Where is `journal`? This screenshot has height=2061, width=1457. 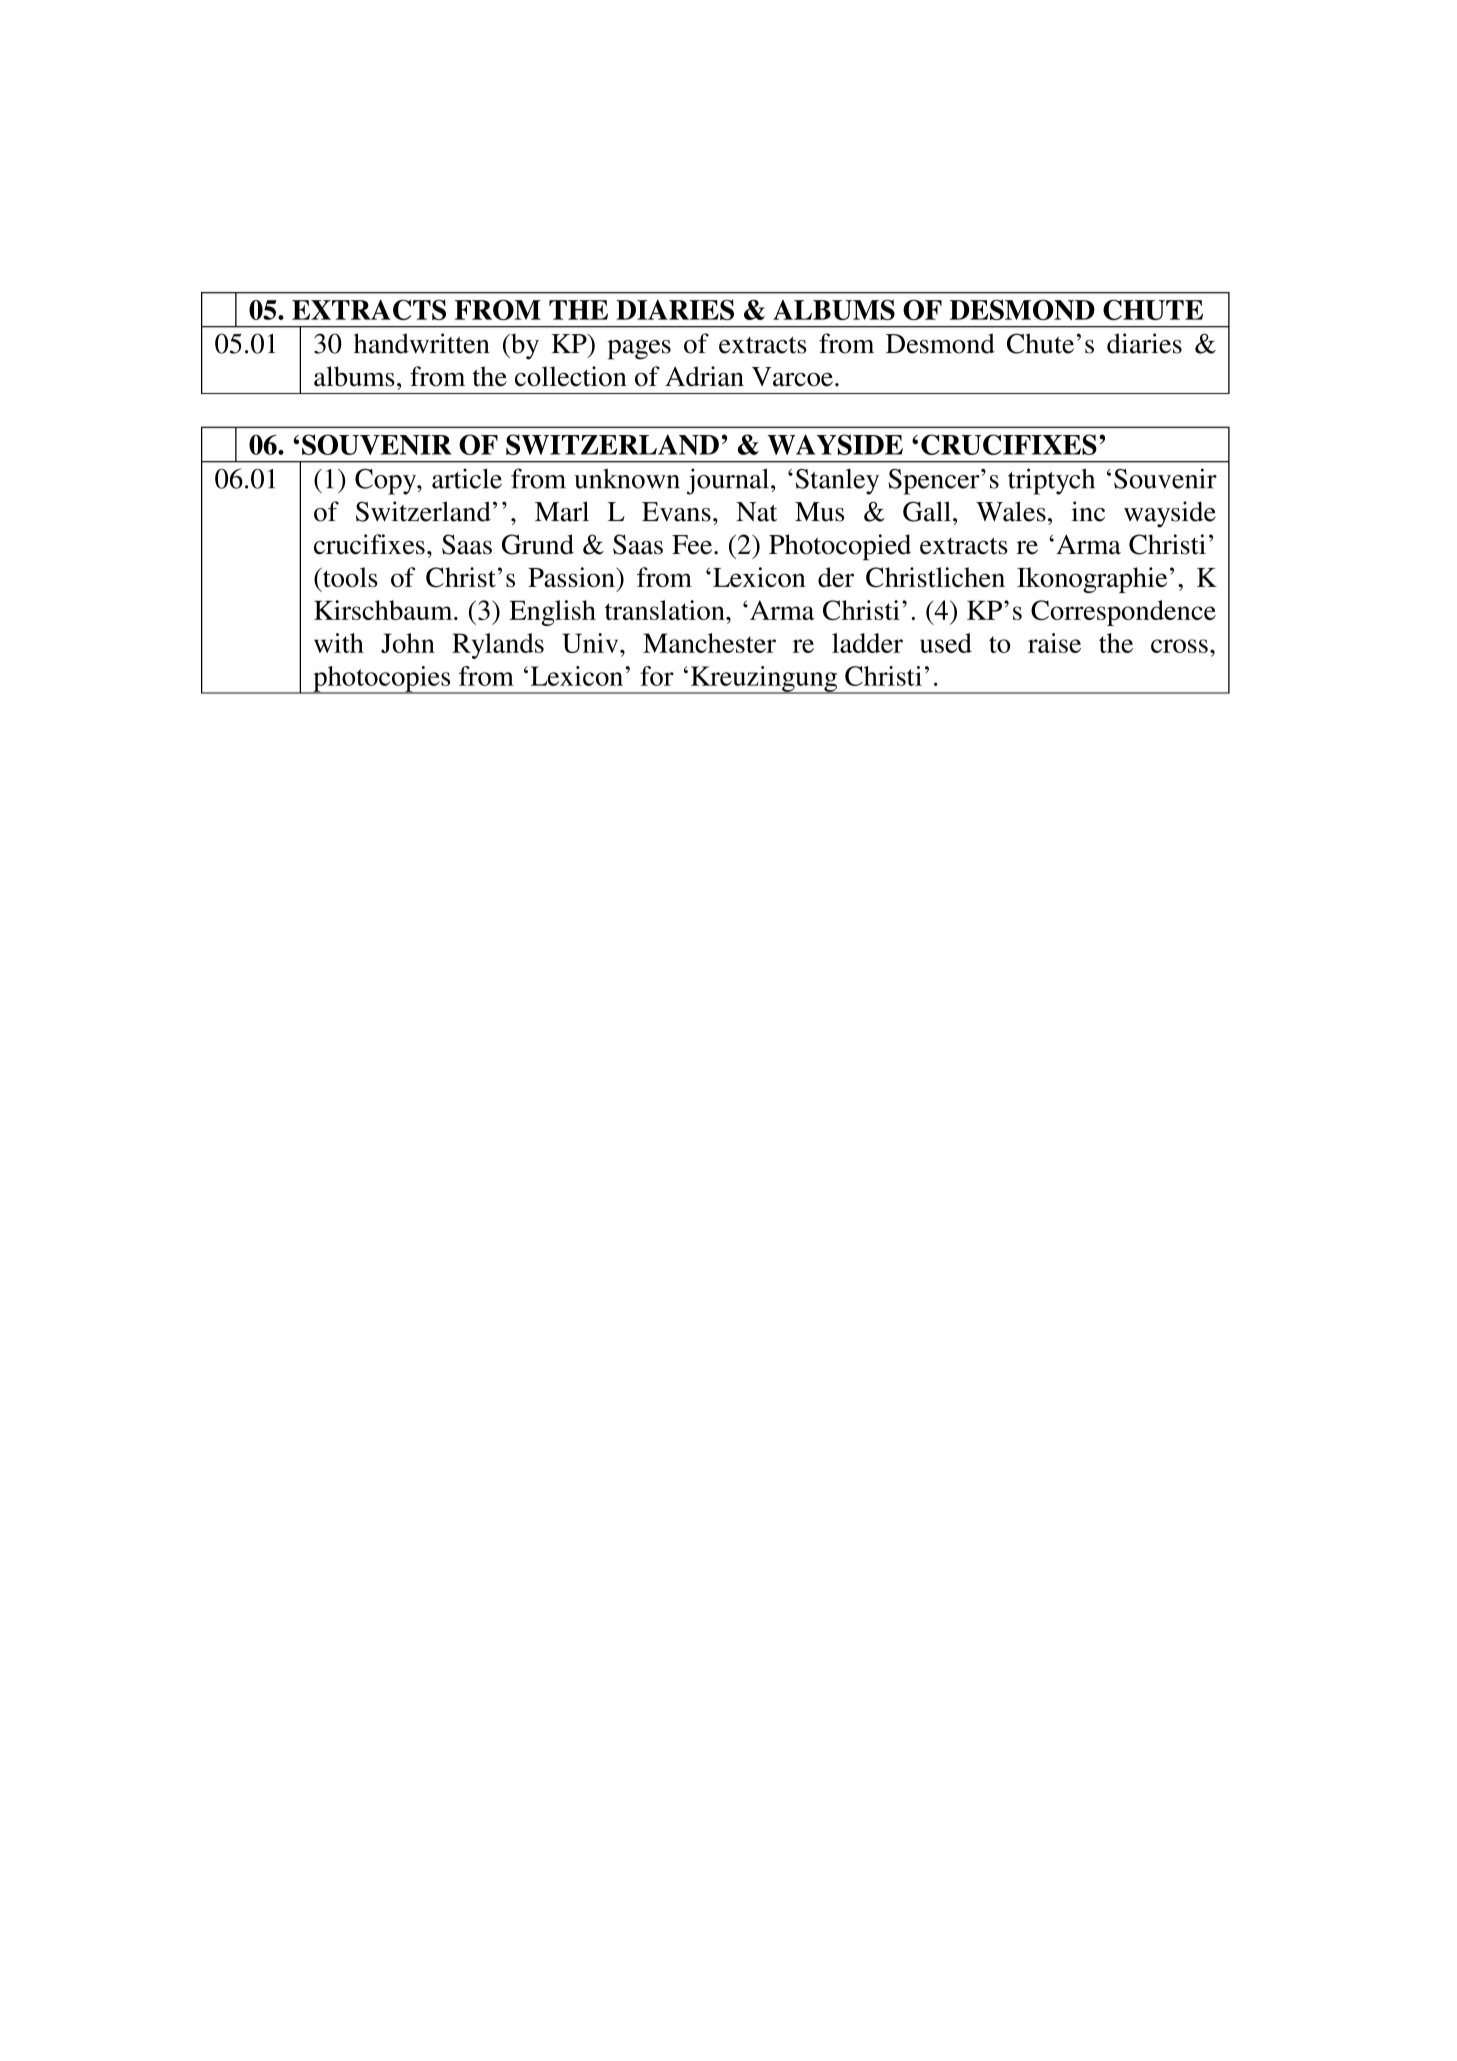 journal is located at coordinates (728, 481).
